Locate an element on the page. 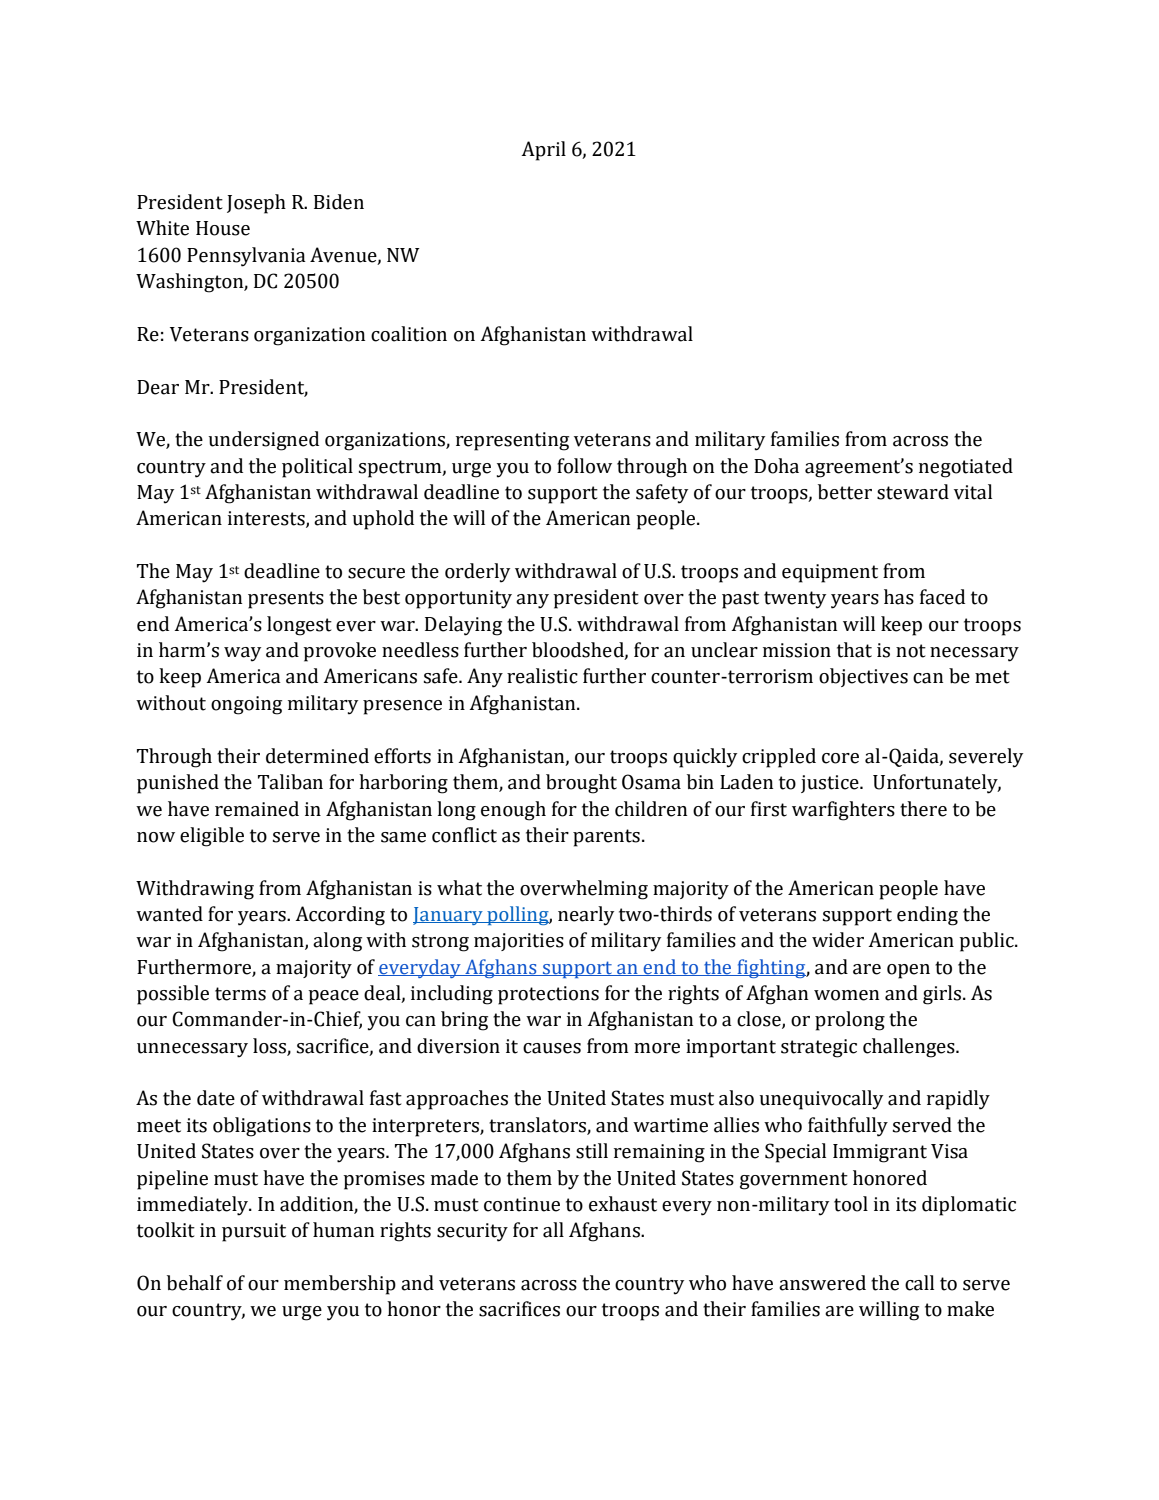  pursuit is located at coordinates (254, 1232).
